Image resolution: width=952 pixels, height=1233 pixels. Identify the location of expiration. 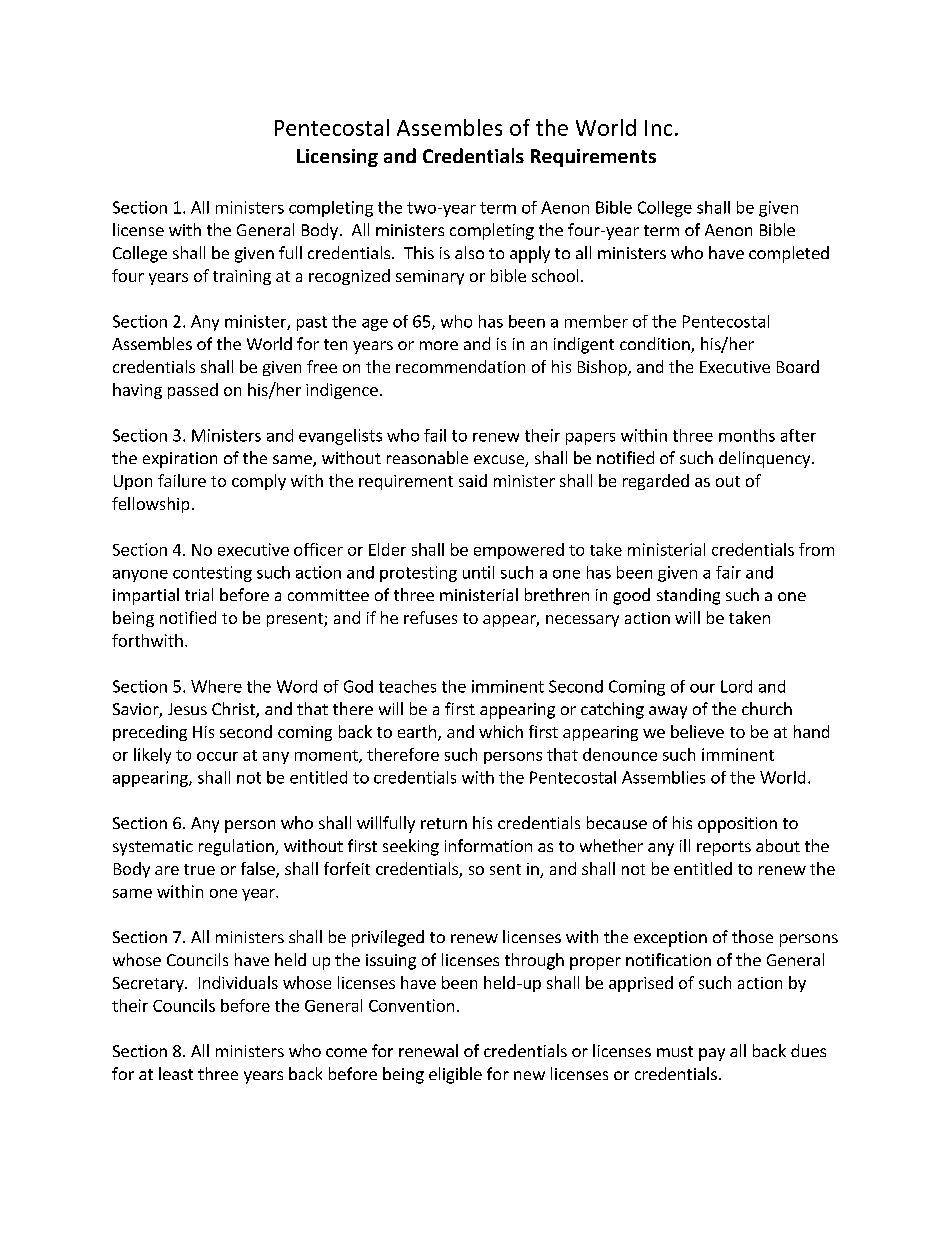
(180, 460).
